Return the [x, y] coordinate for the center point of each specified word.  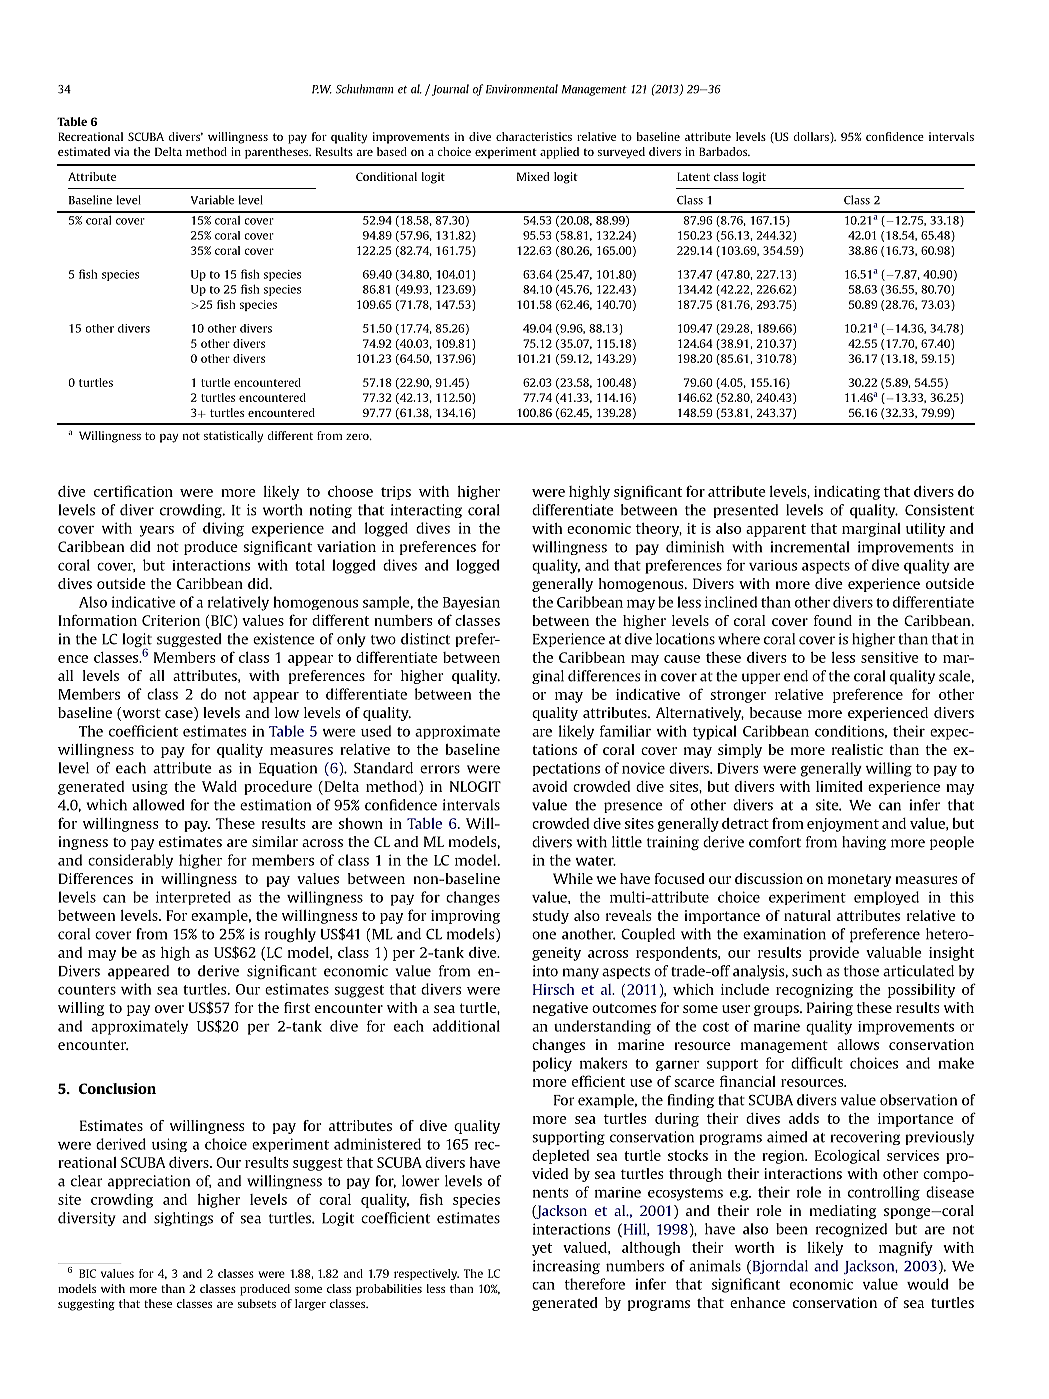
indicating [847, 492]
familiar [625, 731]
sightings [183, 1219]
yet [542, 1249]
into [545, 971]
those [861, 971]
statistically [234, 437]
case [180, 715]
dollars [812, 136]
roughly [290, 935]
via [121, 151]
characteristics [534, 136]
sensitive [890, 657]
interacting [426, 511]
